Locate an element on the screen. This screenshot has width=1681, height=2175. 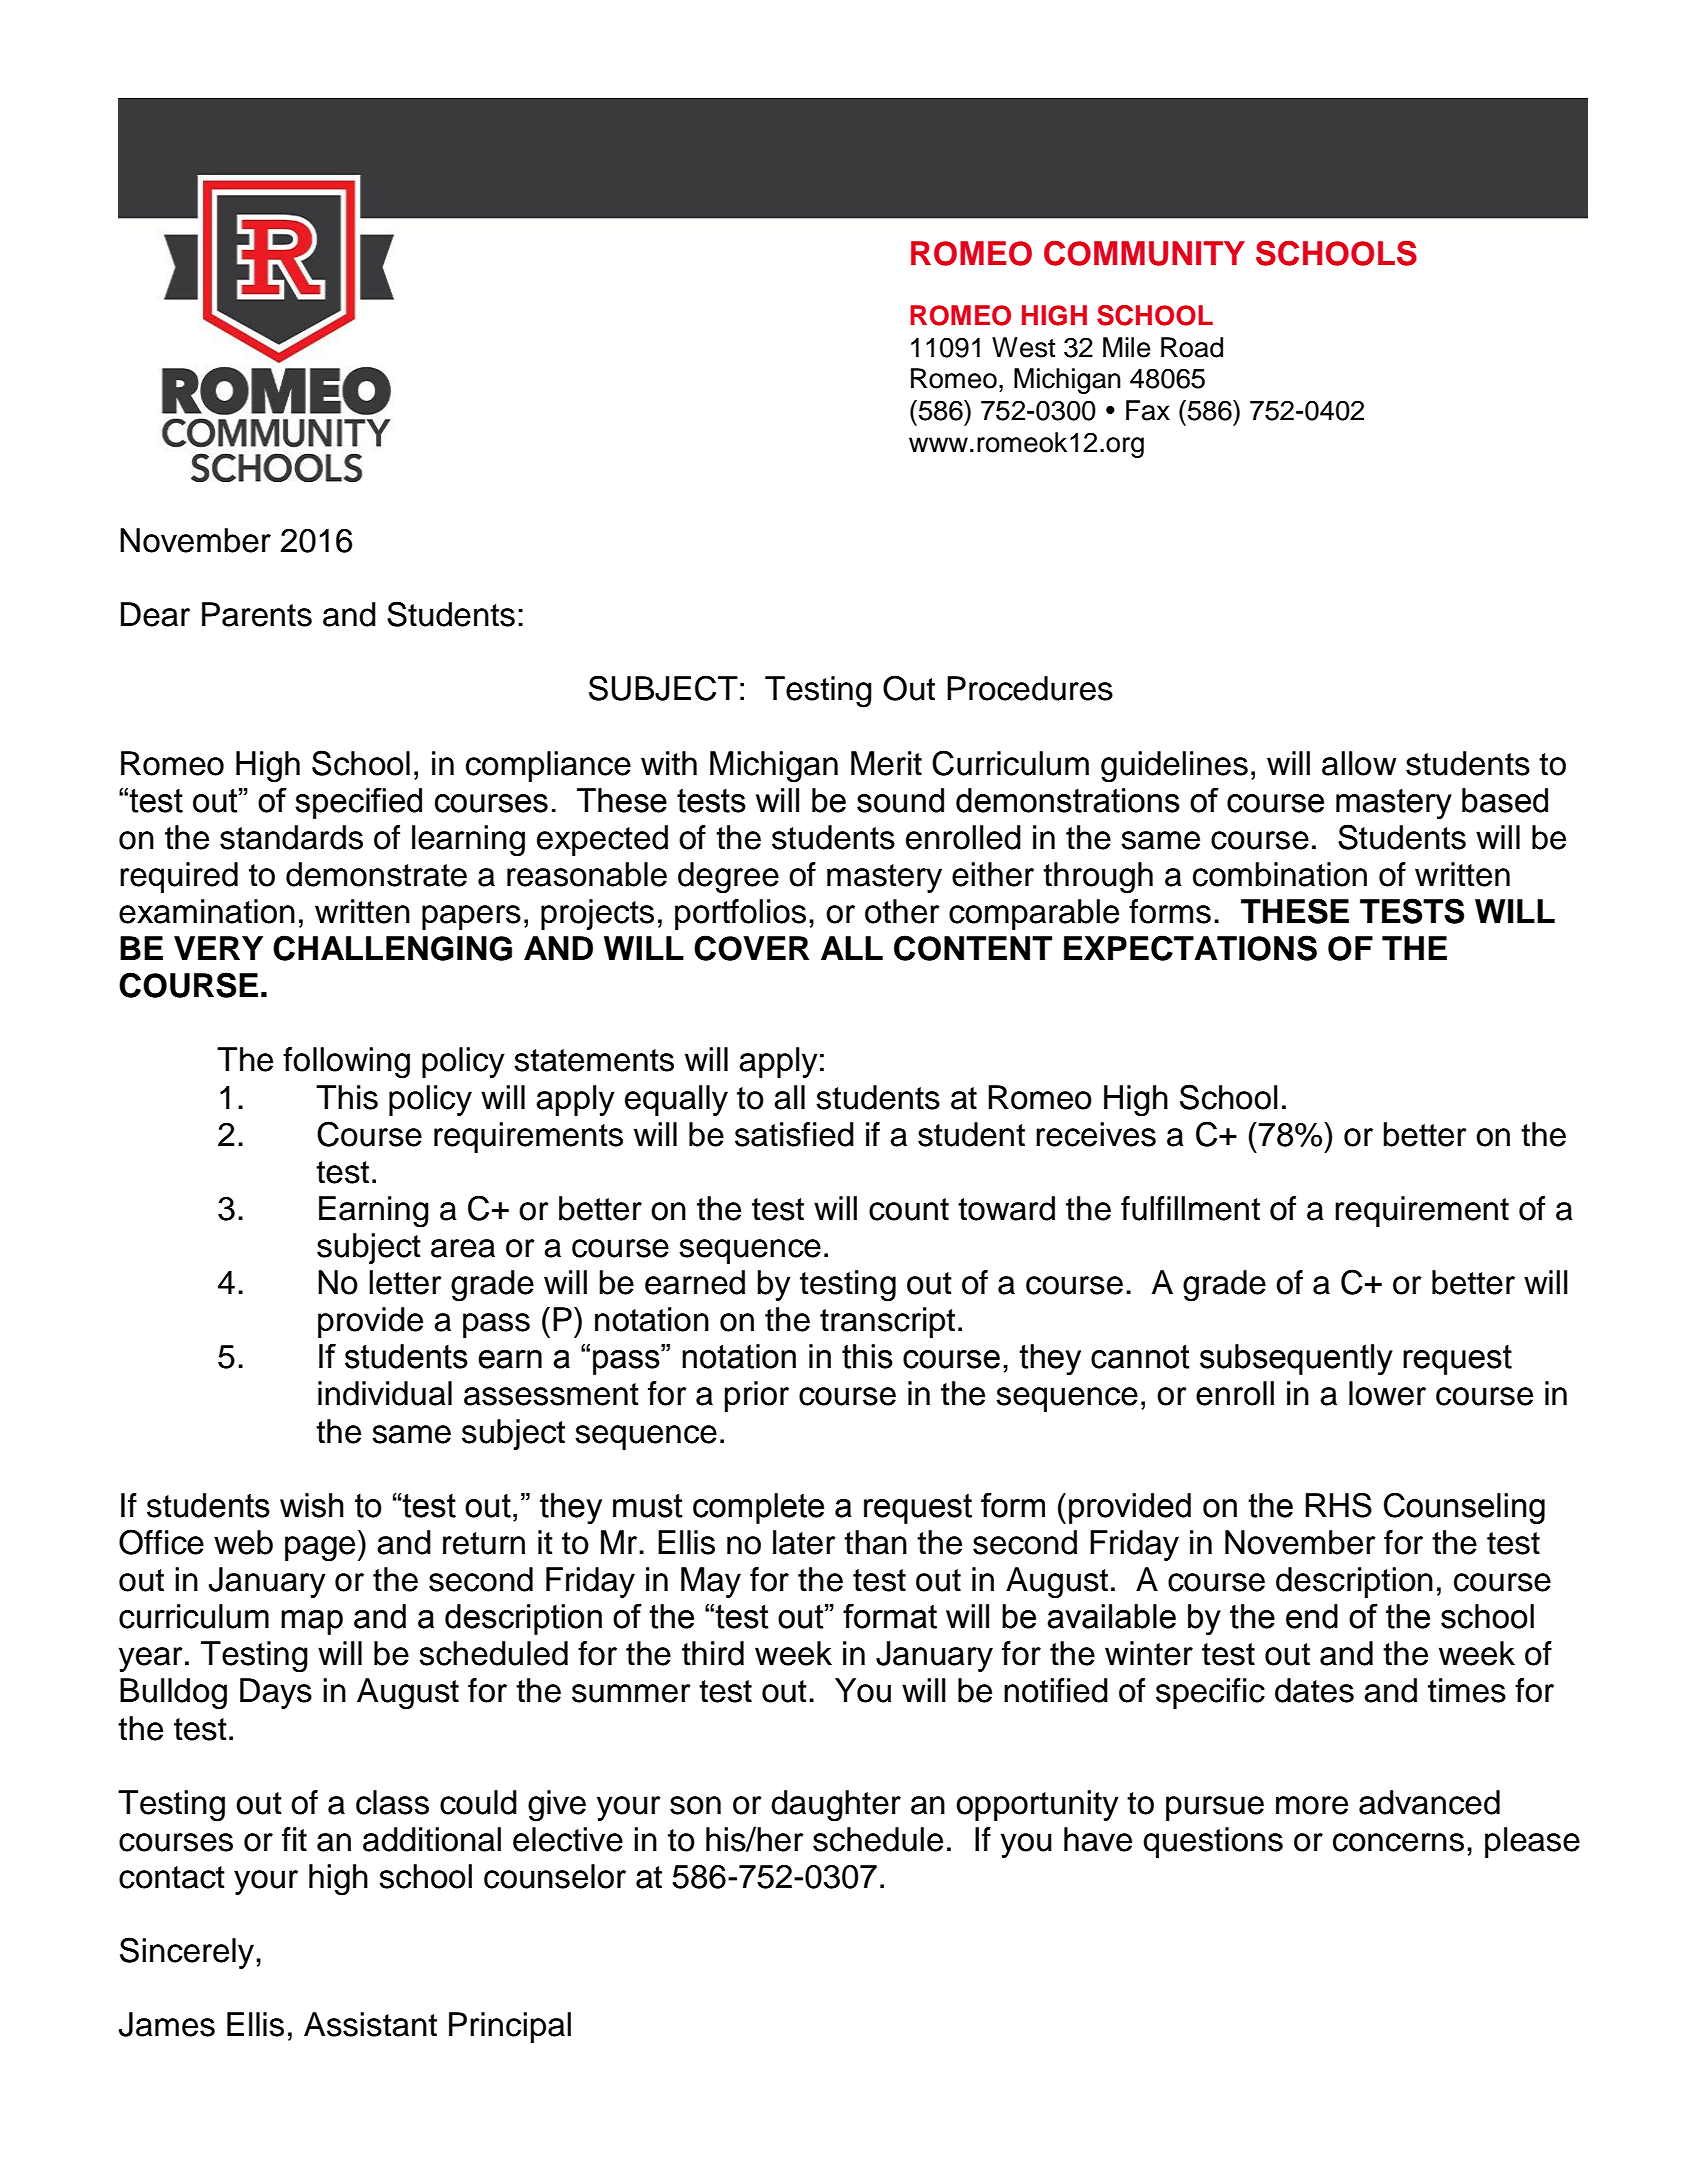
COVER is located at coordinates (751, 948).
